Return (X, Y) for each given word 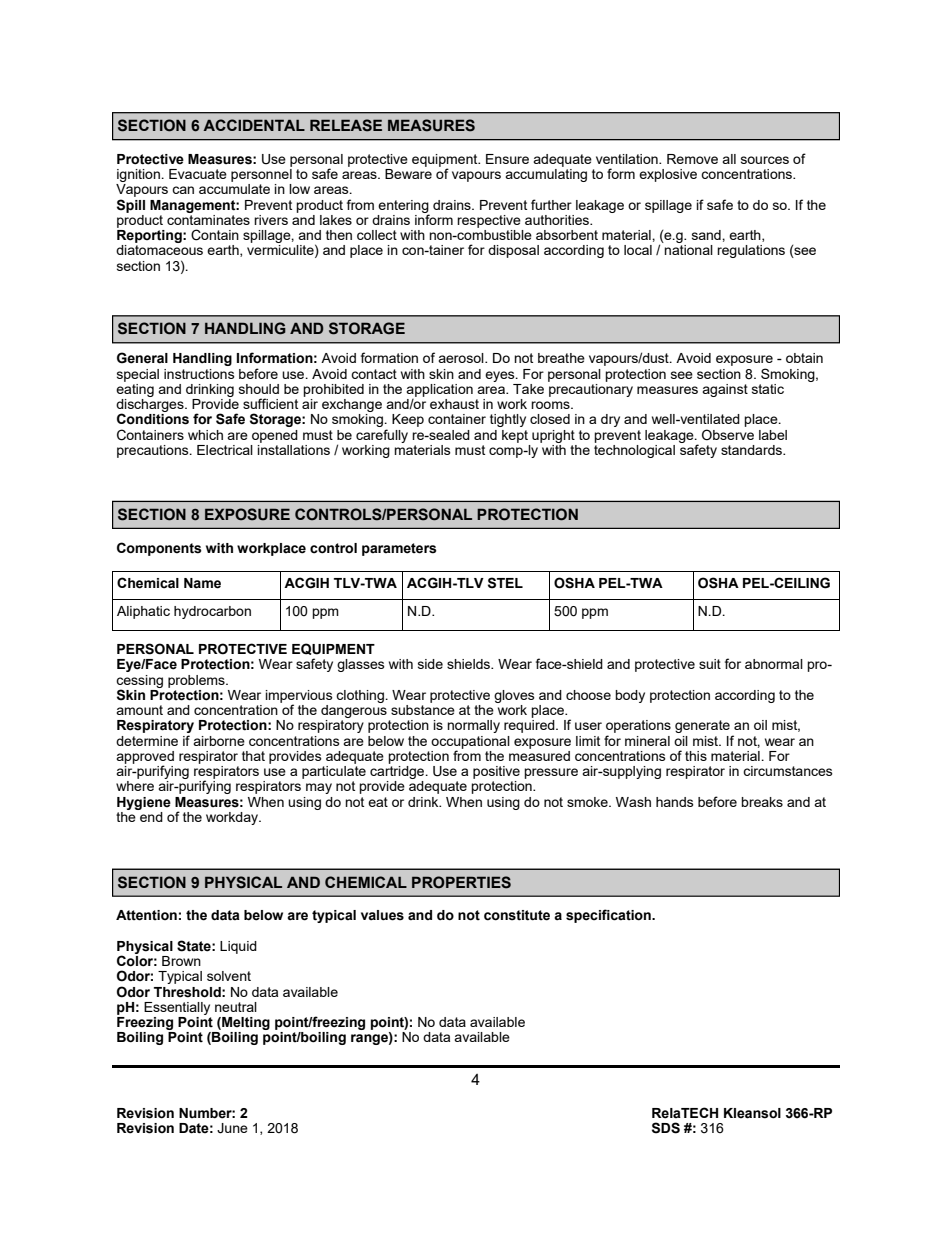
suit (710, 664)
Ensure (507, 159)
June (232, 1128)
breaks (762, 802)
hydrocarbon (212, 612)
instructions (199, 374)
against (725, 390)
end (150, 815)
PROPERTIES (461, 882)
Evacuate (198, 174)
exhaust (454, 404)
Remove (692, 159)
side (430, 664)
